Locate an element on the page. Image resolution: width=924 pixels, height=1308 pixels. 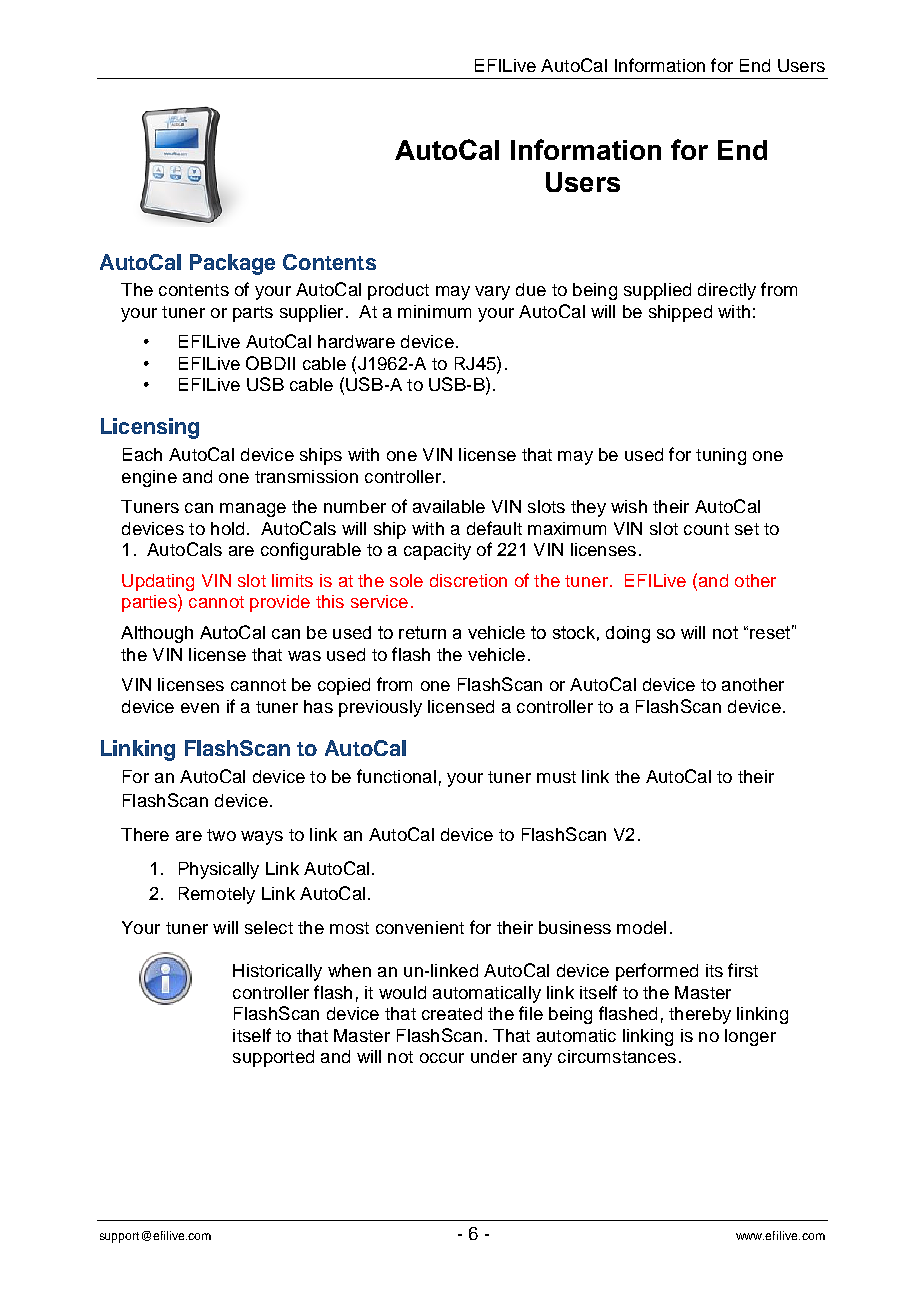
Package is located at coordinates (232, 264).
